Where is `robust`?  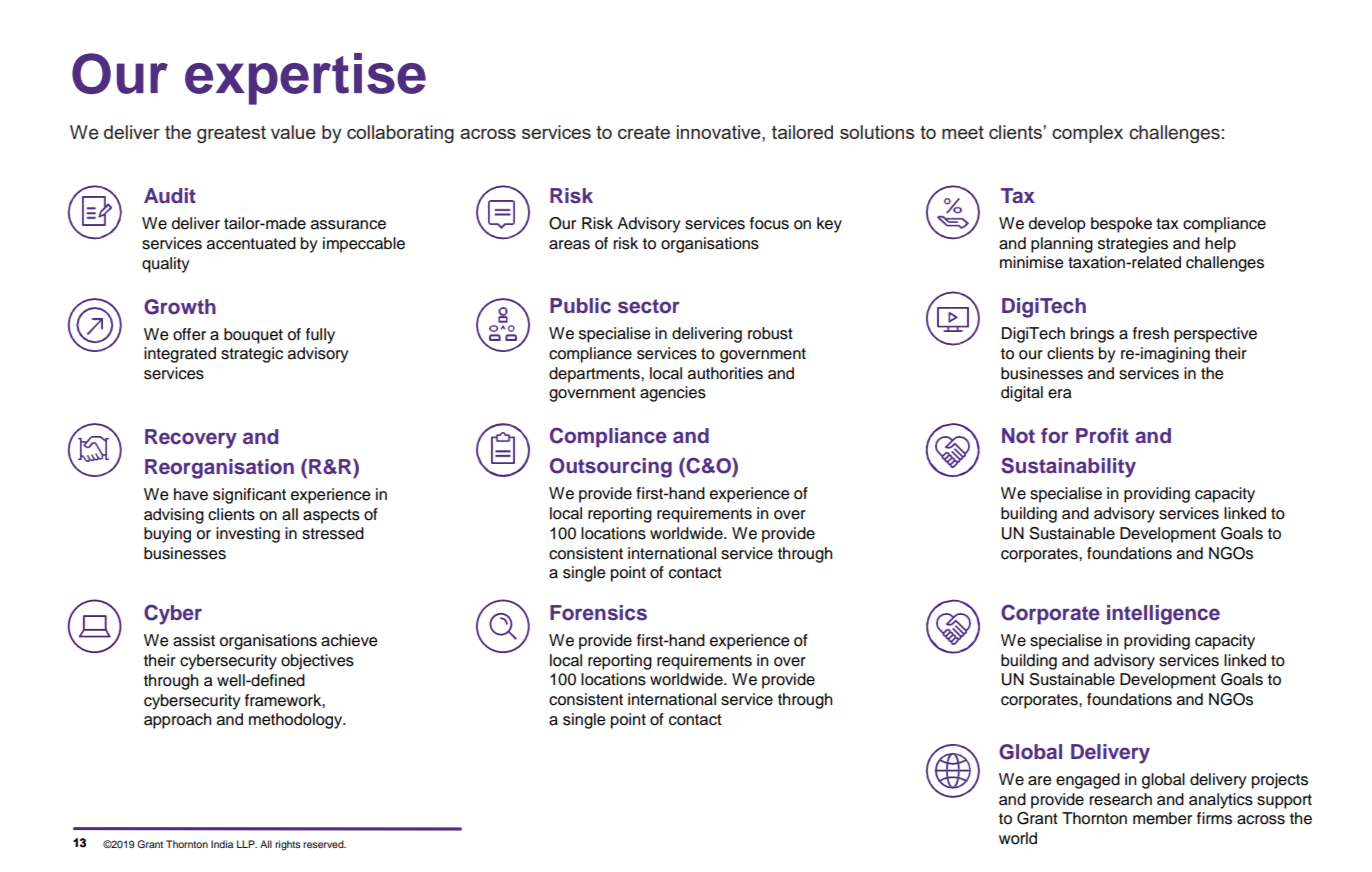 robust is located at coordinates (770, 333).
